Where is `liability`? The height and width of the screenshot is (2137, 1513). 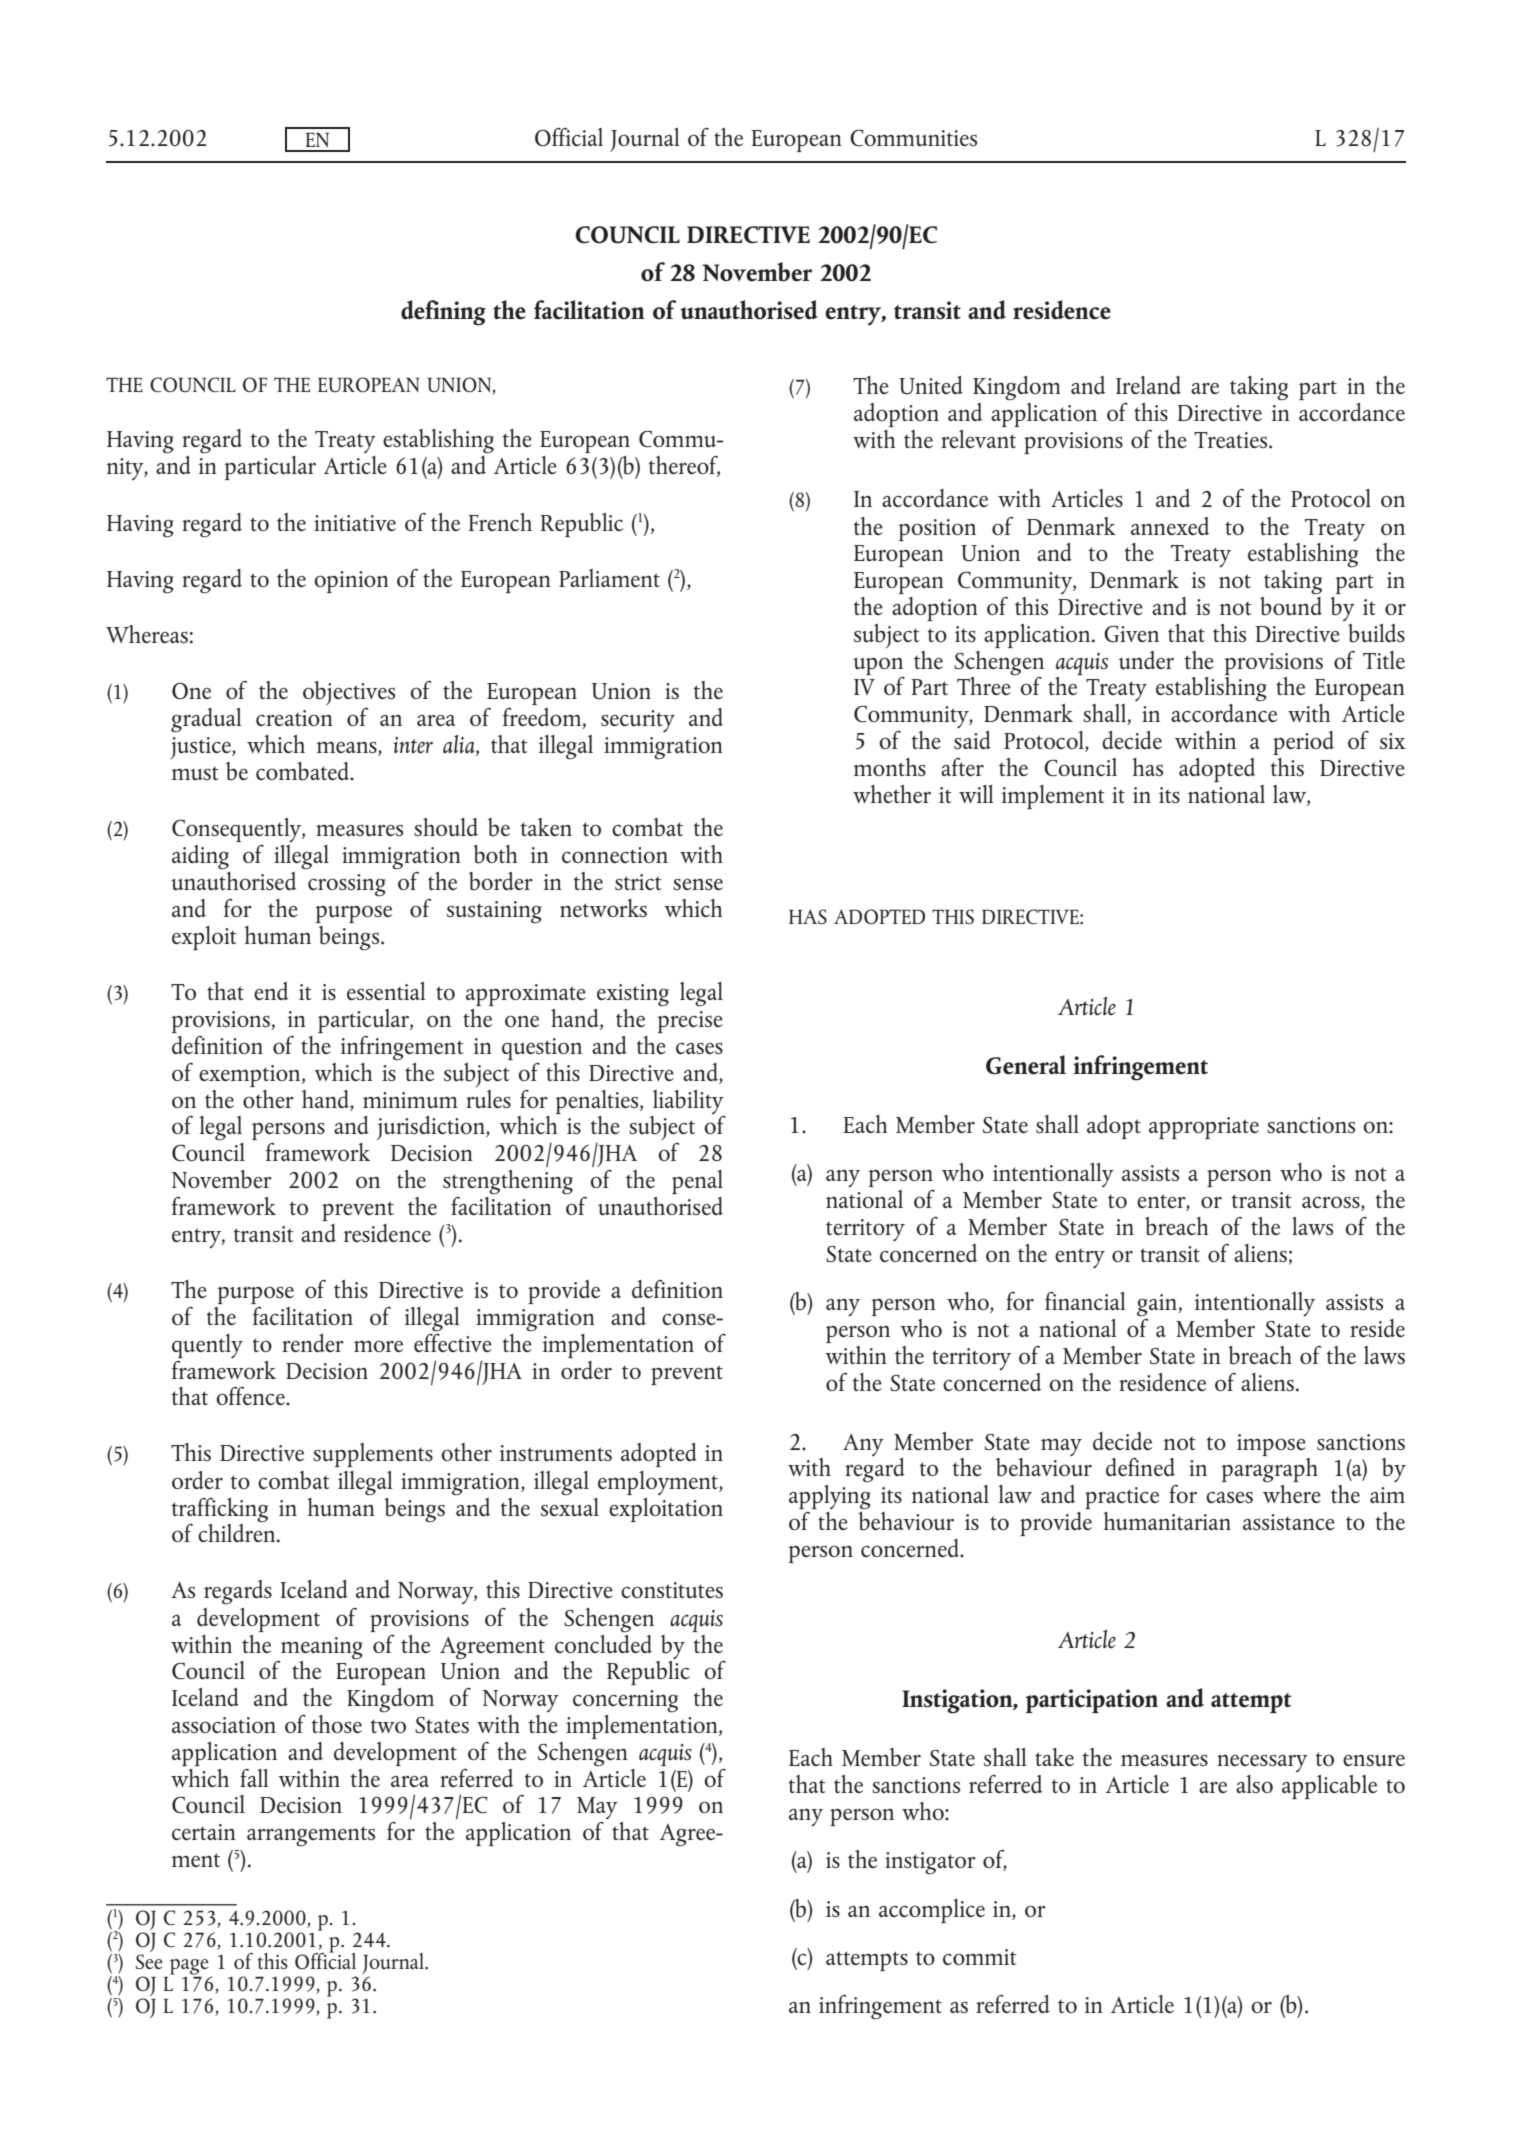 liability is located at coordinates (688, 1102).
